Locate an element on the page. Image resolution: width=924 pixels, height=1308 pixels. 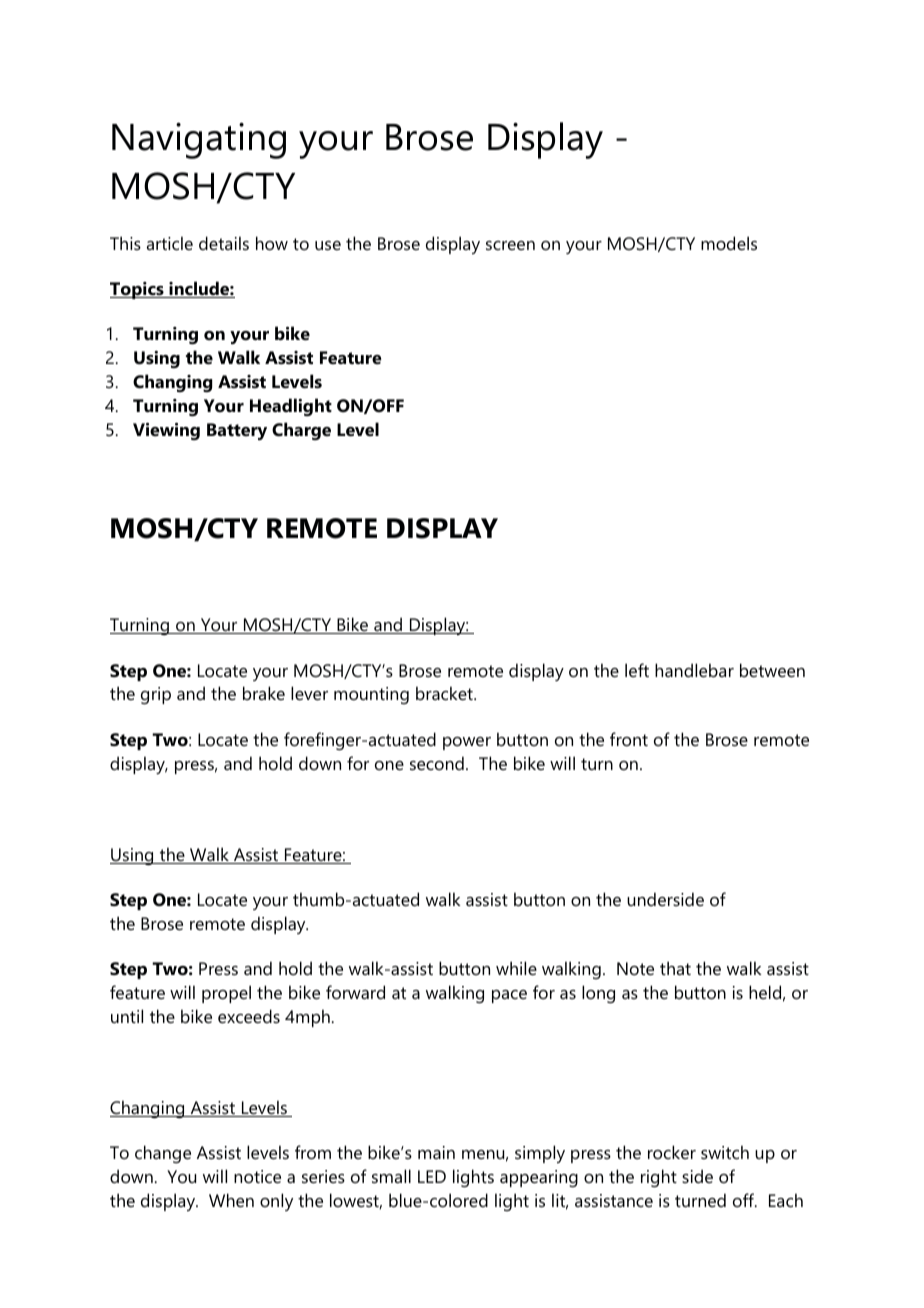
grip is located at coordinates (156, 695).
